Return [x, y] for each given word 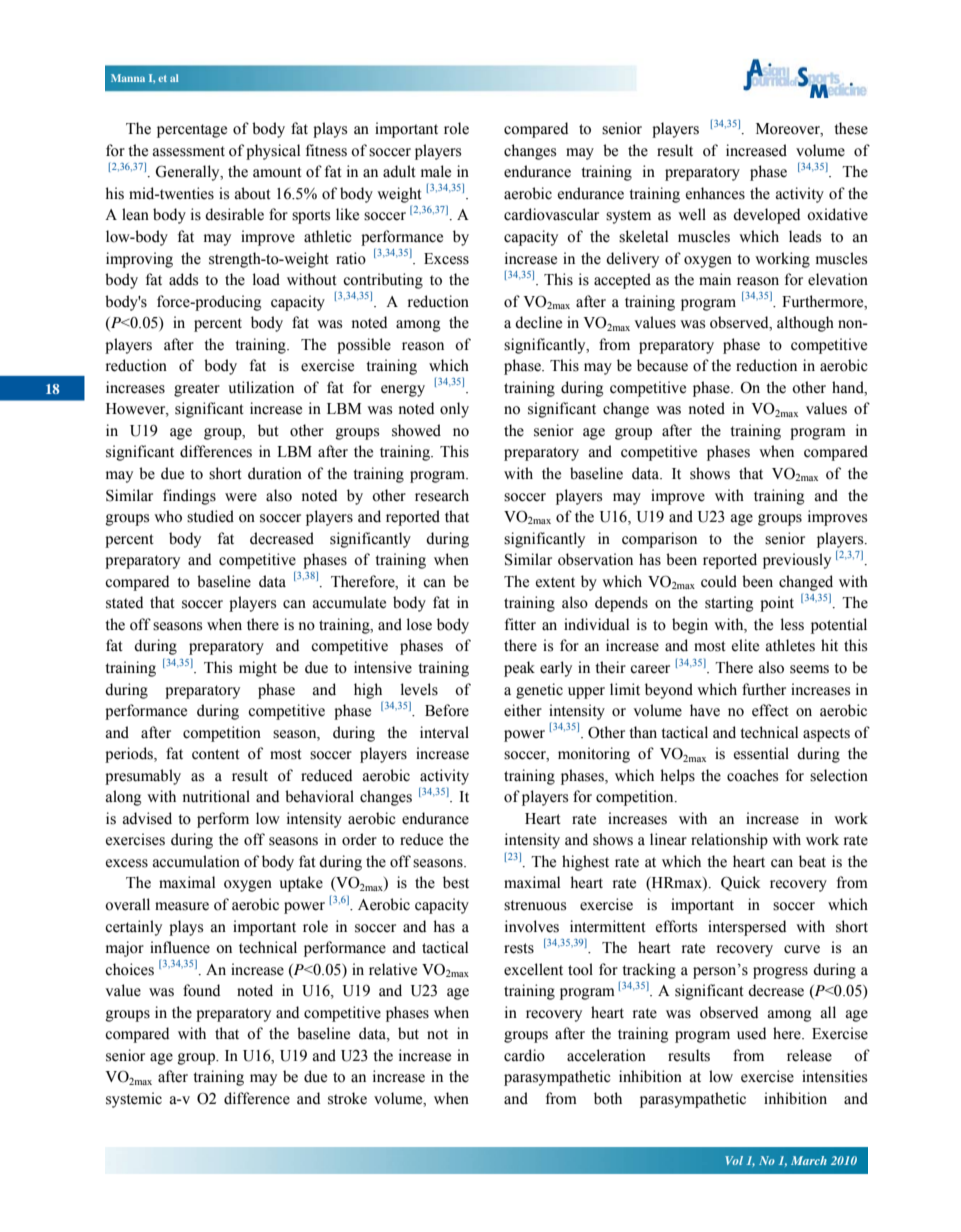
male [436, 171]
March [809, 1160]
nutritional [216, 796]
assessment [189, 151]
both [608, 1098]
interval [444, 732]
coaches [752, 775]
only [454, 410]
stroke [347, 1098]
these [851, 128]
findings [189, 497]
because [662, 365]
